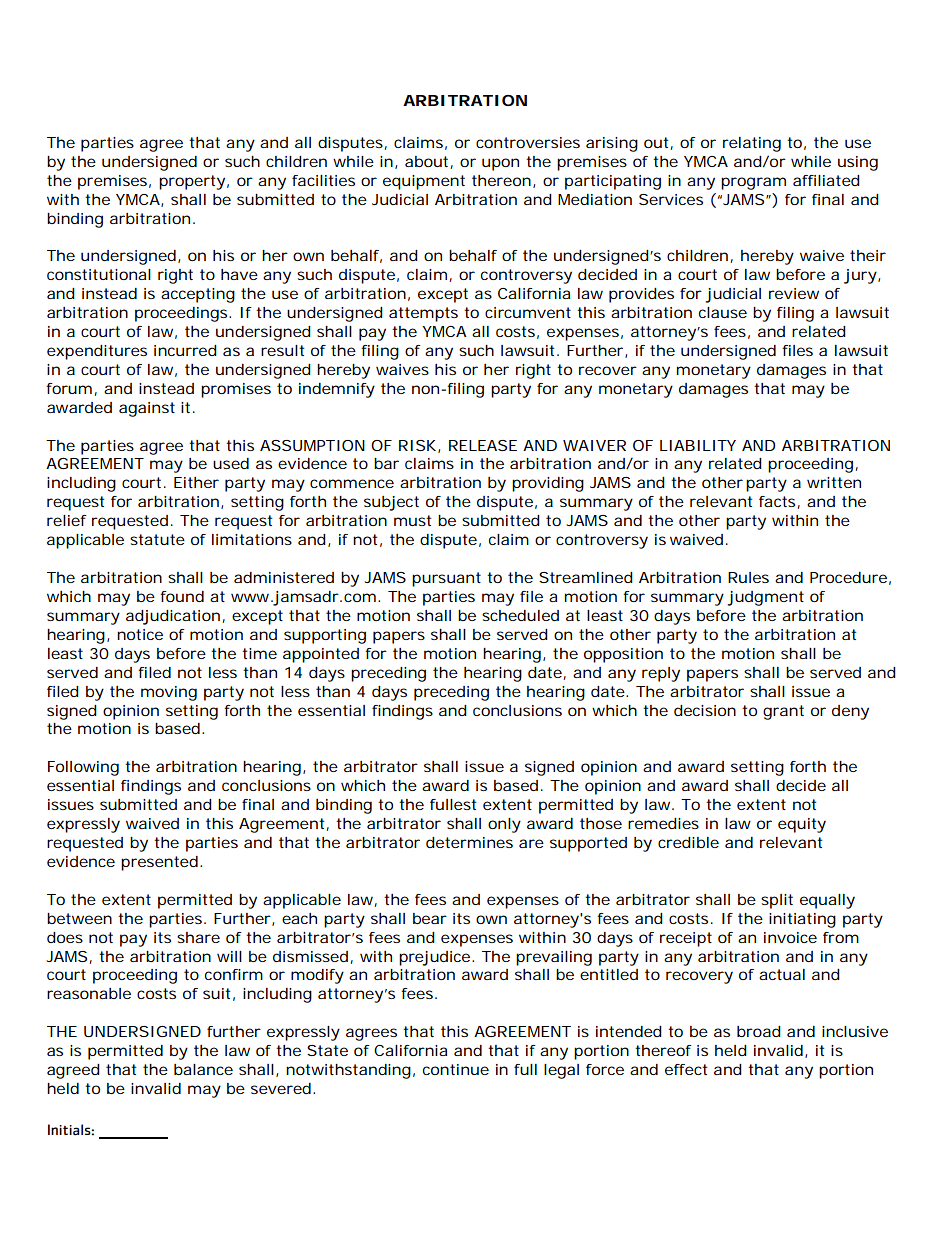 The height and width of the image is (1233, 952). Describe the element at coordinates (765, 598) in the image. I see `judgment` at that location.
